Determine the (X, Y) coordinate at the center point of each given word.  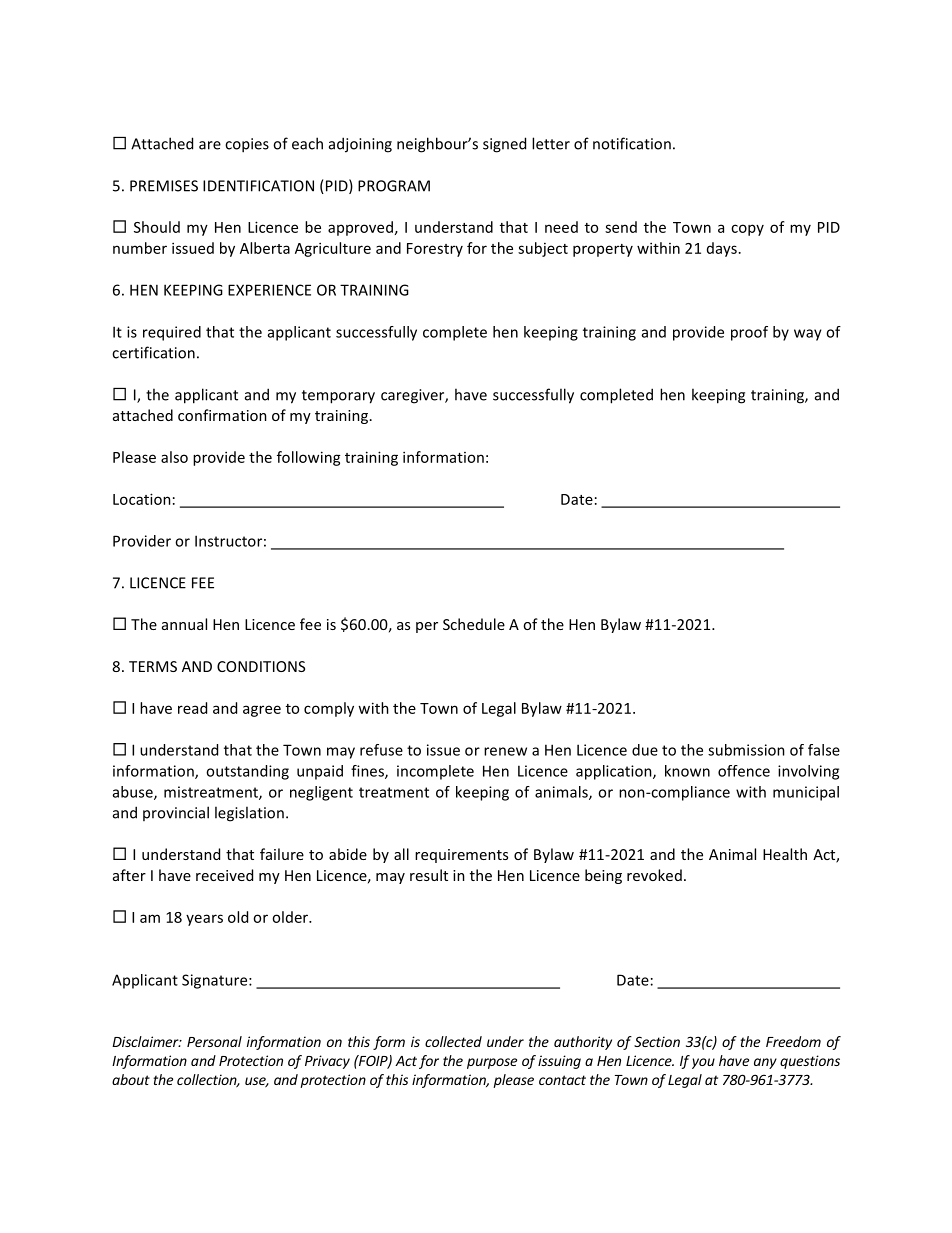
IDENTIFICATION (258, 186)
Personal (214, 1041)
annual (184, 624)
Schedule (474, 624)
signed (504, 145)
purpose (492, 1063)
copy (747, 230)
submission (746, 750)
